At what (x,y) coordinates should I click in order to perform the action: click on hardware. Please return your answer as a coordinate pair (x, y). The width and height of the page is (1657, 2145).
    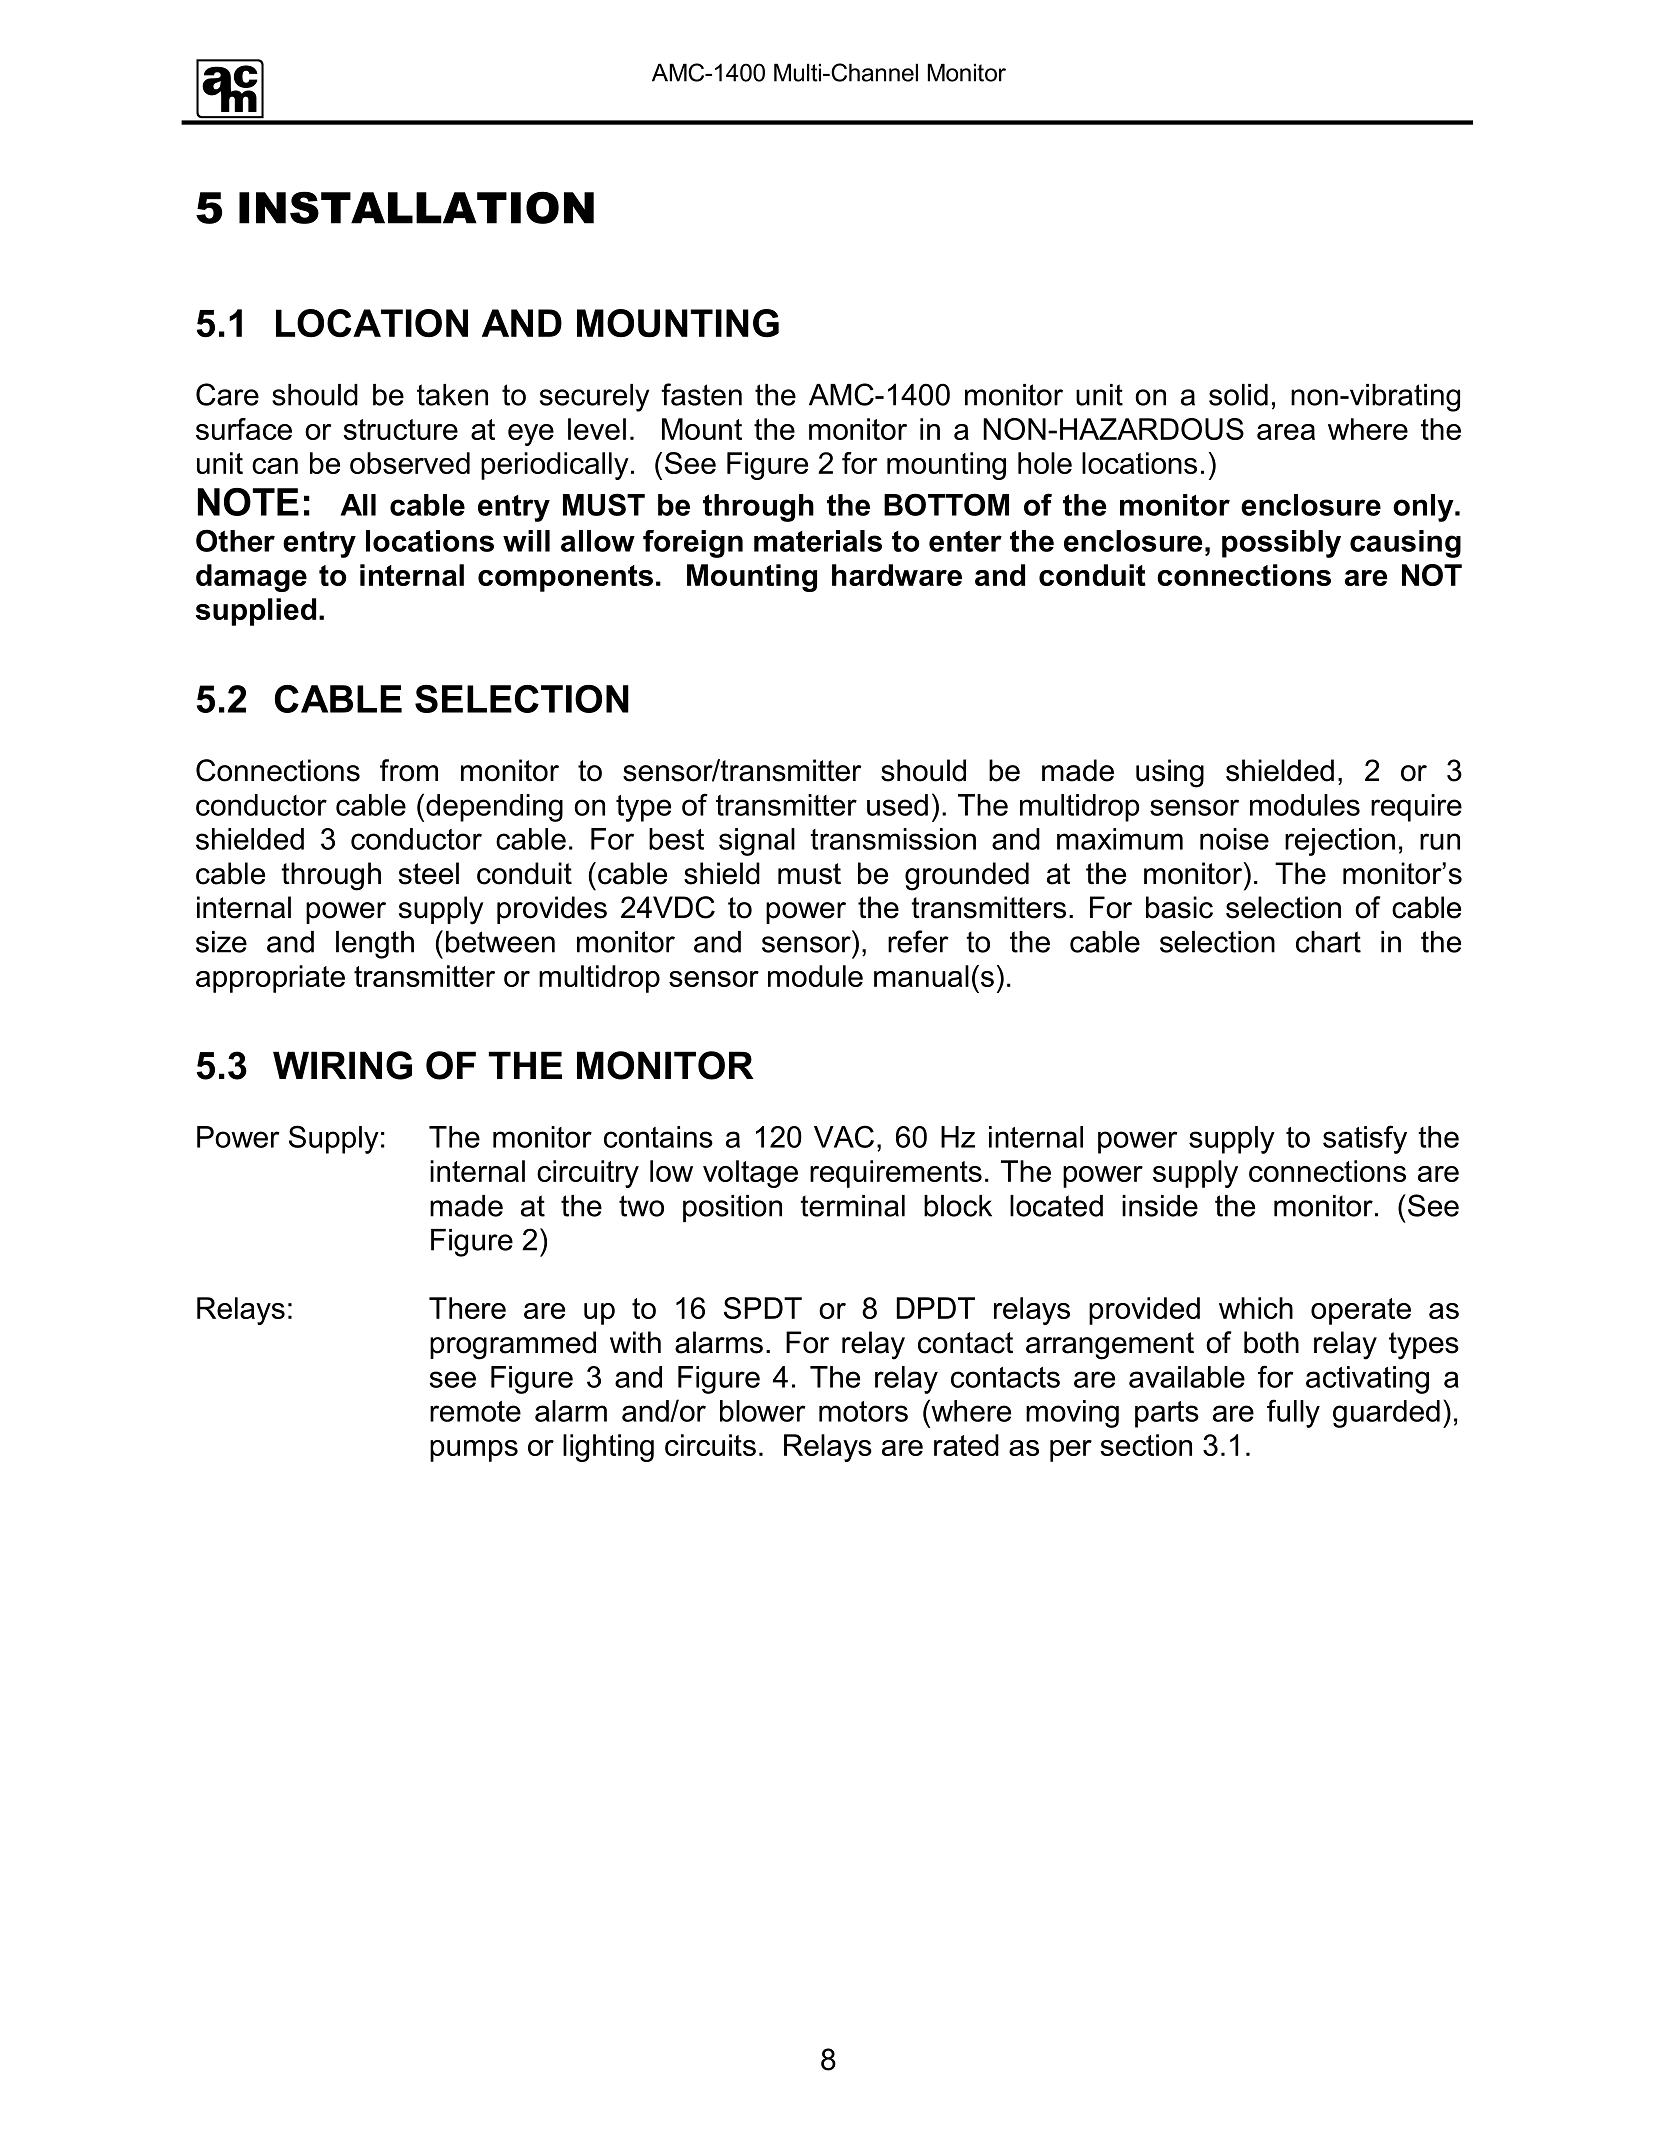
    Looking at the image, I should click on (897, 575).
